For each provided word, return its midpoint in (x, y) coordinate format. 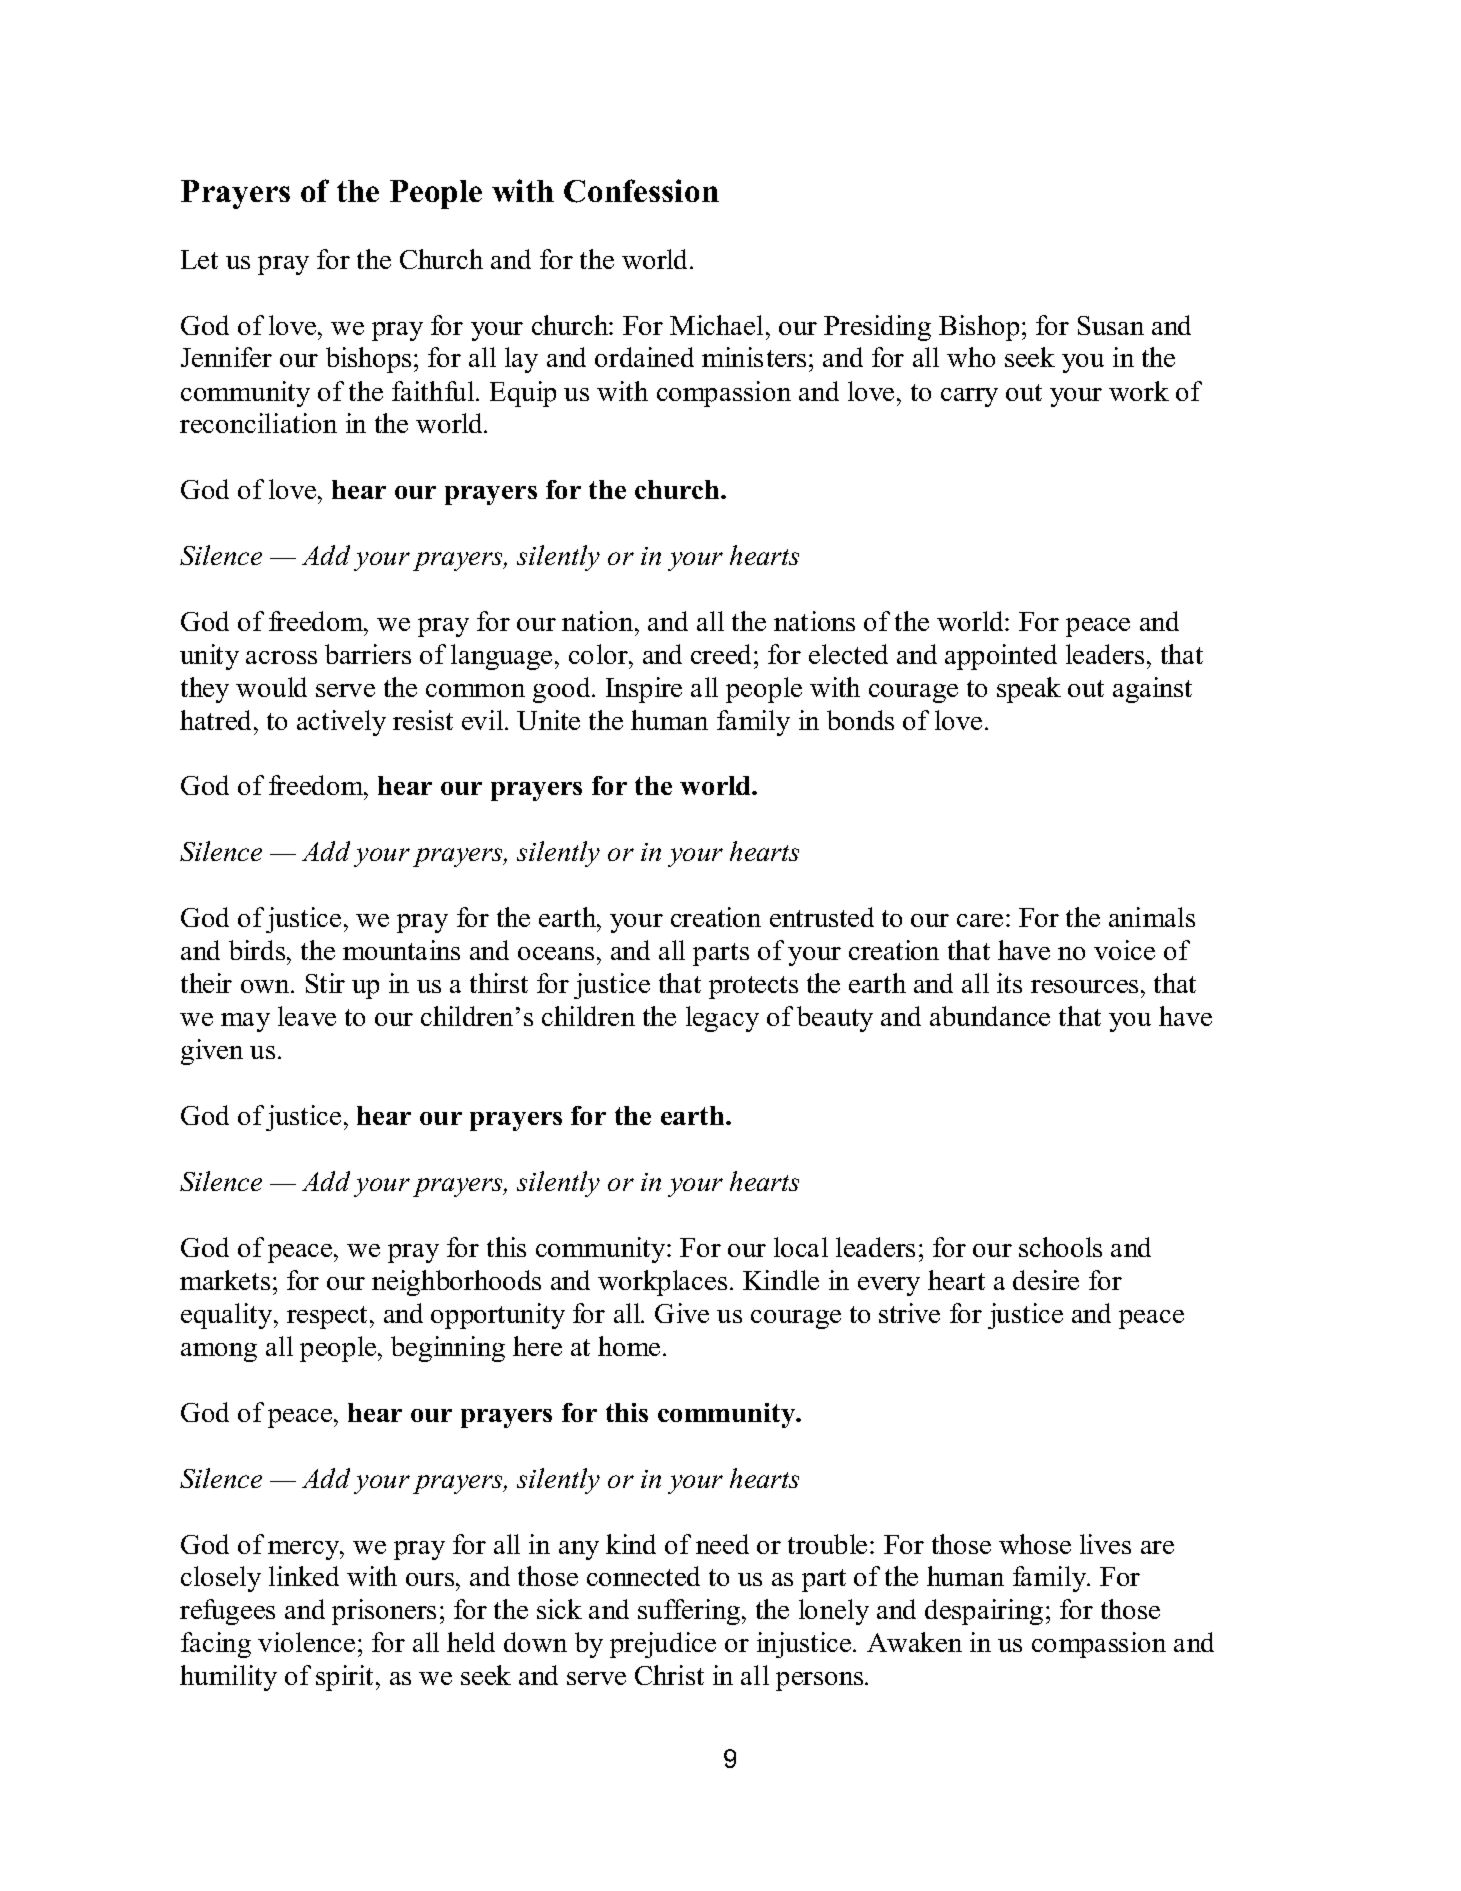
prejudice (663, 1645)
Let (199, 259)
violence (306, 1642)
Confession (641, 191)
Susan (1111, 325)
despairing (984, 1612)
